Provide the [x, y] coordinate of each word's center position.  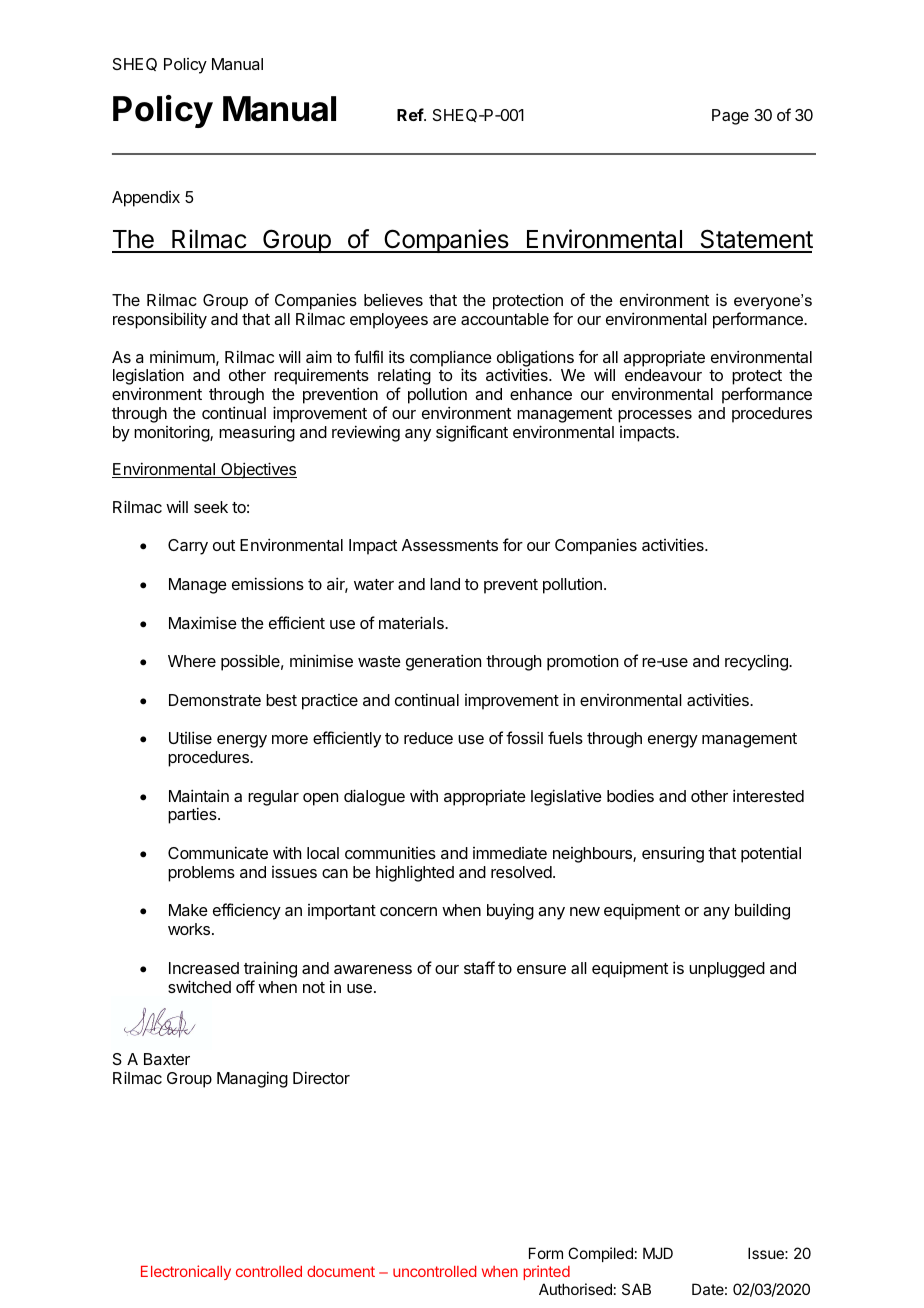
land [445, 584]
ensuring [673, 854]
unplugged [727, 970]
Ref [411, 114]
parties [193, 815]
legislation [148, 376]
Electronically [186, 1272]
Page [730, 117]
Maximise [203, 622]
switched [199, 986]
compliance [451, 359]
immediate [510, 853]
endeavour [663, 375]
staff [479, 967]
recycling [757, 662]
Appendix [146, 199]
